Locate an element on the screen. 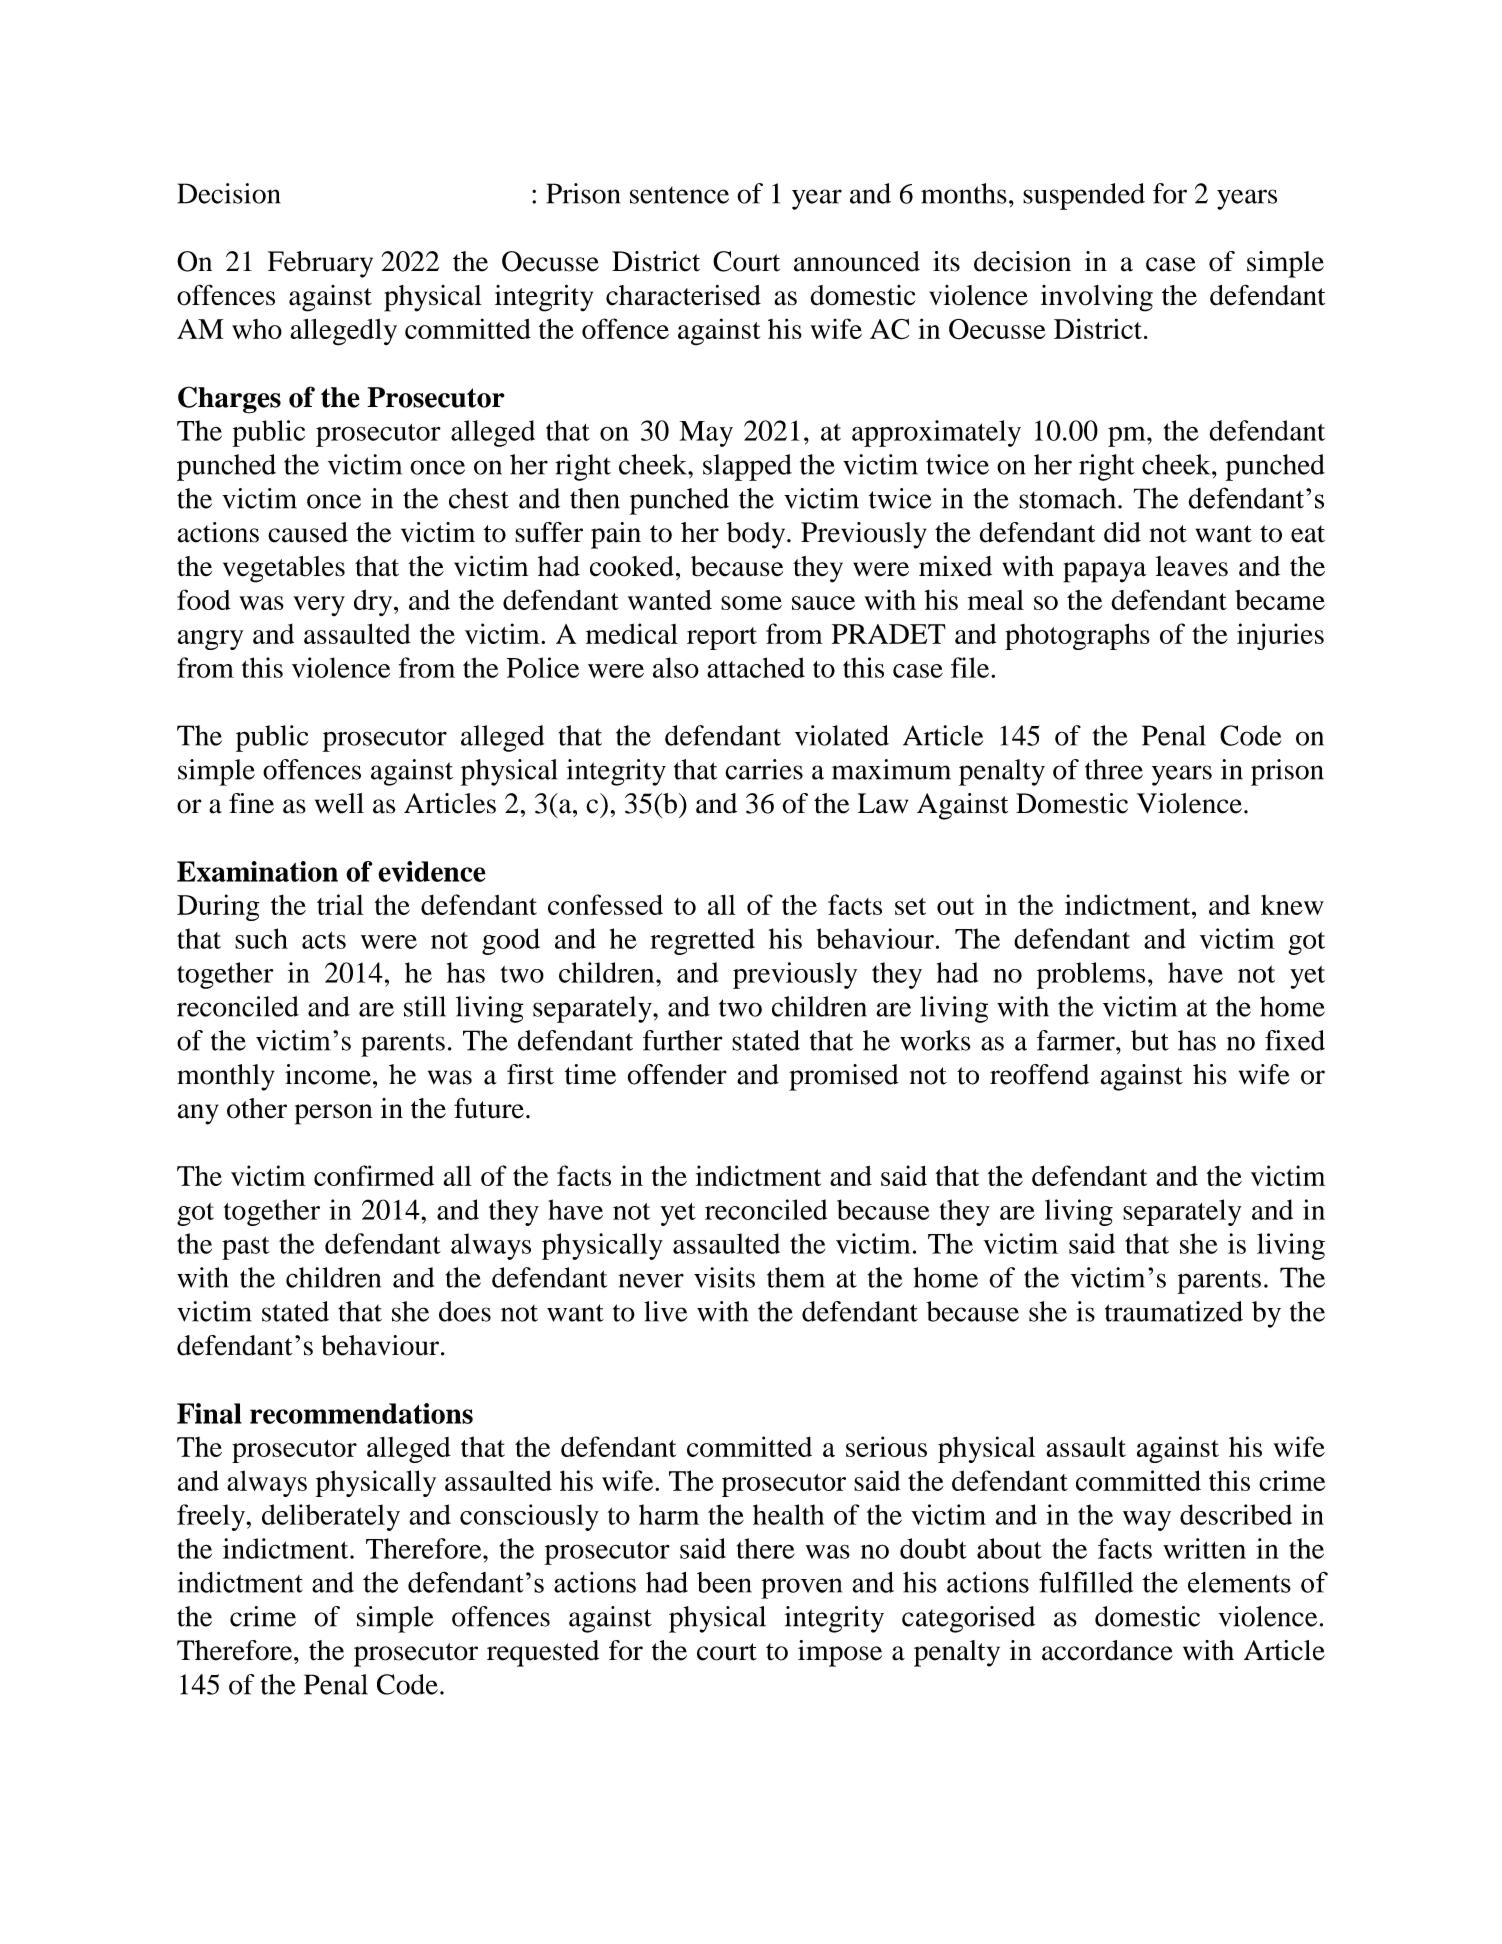 The width and height of the screenshot is (1502, 1944). past is located at coordinates (246, 1248).
